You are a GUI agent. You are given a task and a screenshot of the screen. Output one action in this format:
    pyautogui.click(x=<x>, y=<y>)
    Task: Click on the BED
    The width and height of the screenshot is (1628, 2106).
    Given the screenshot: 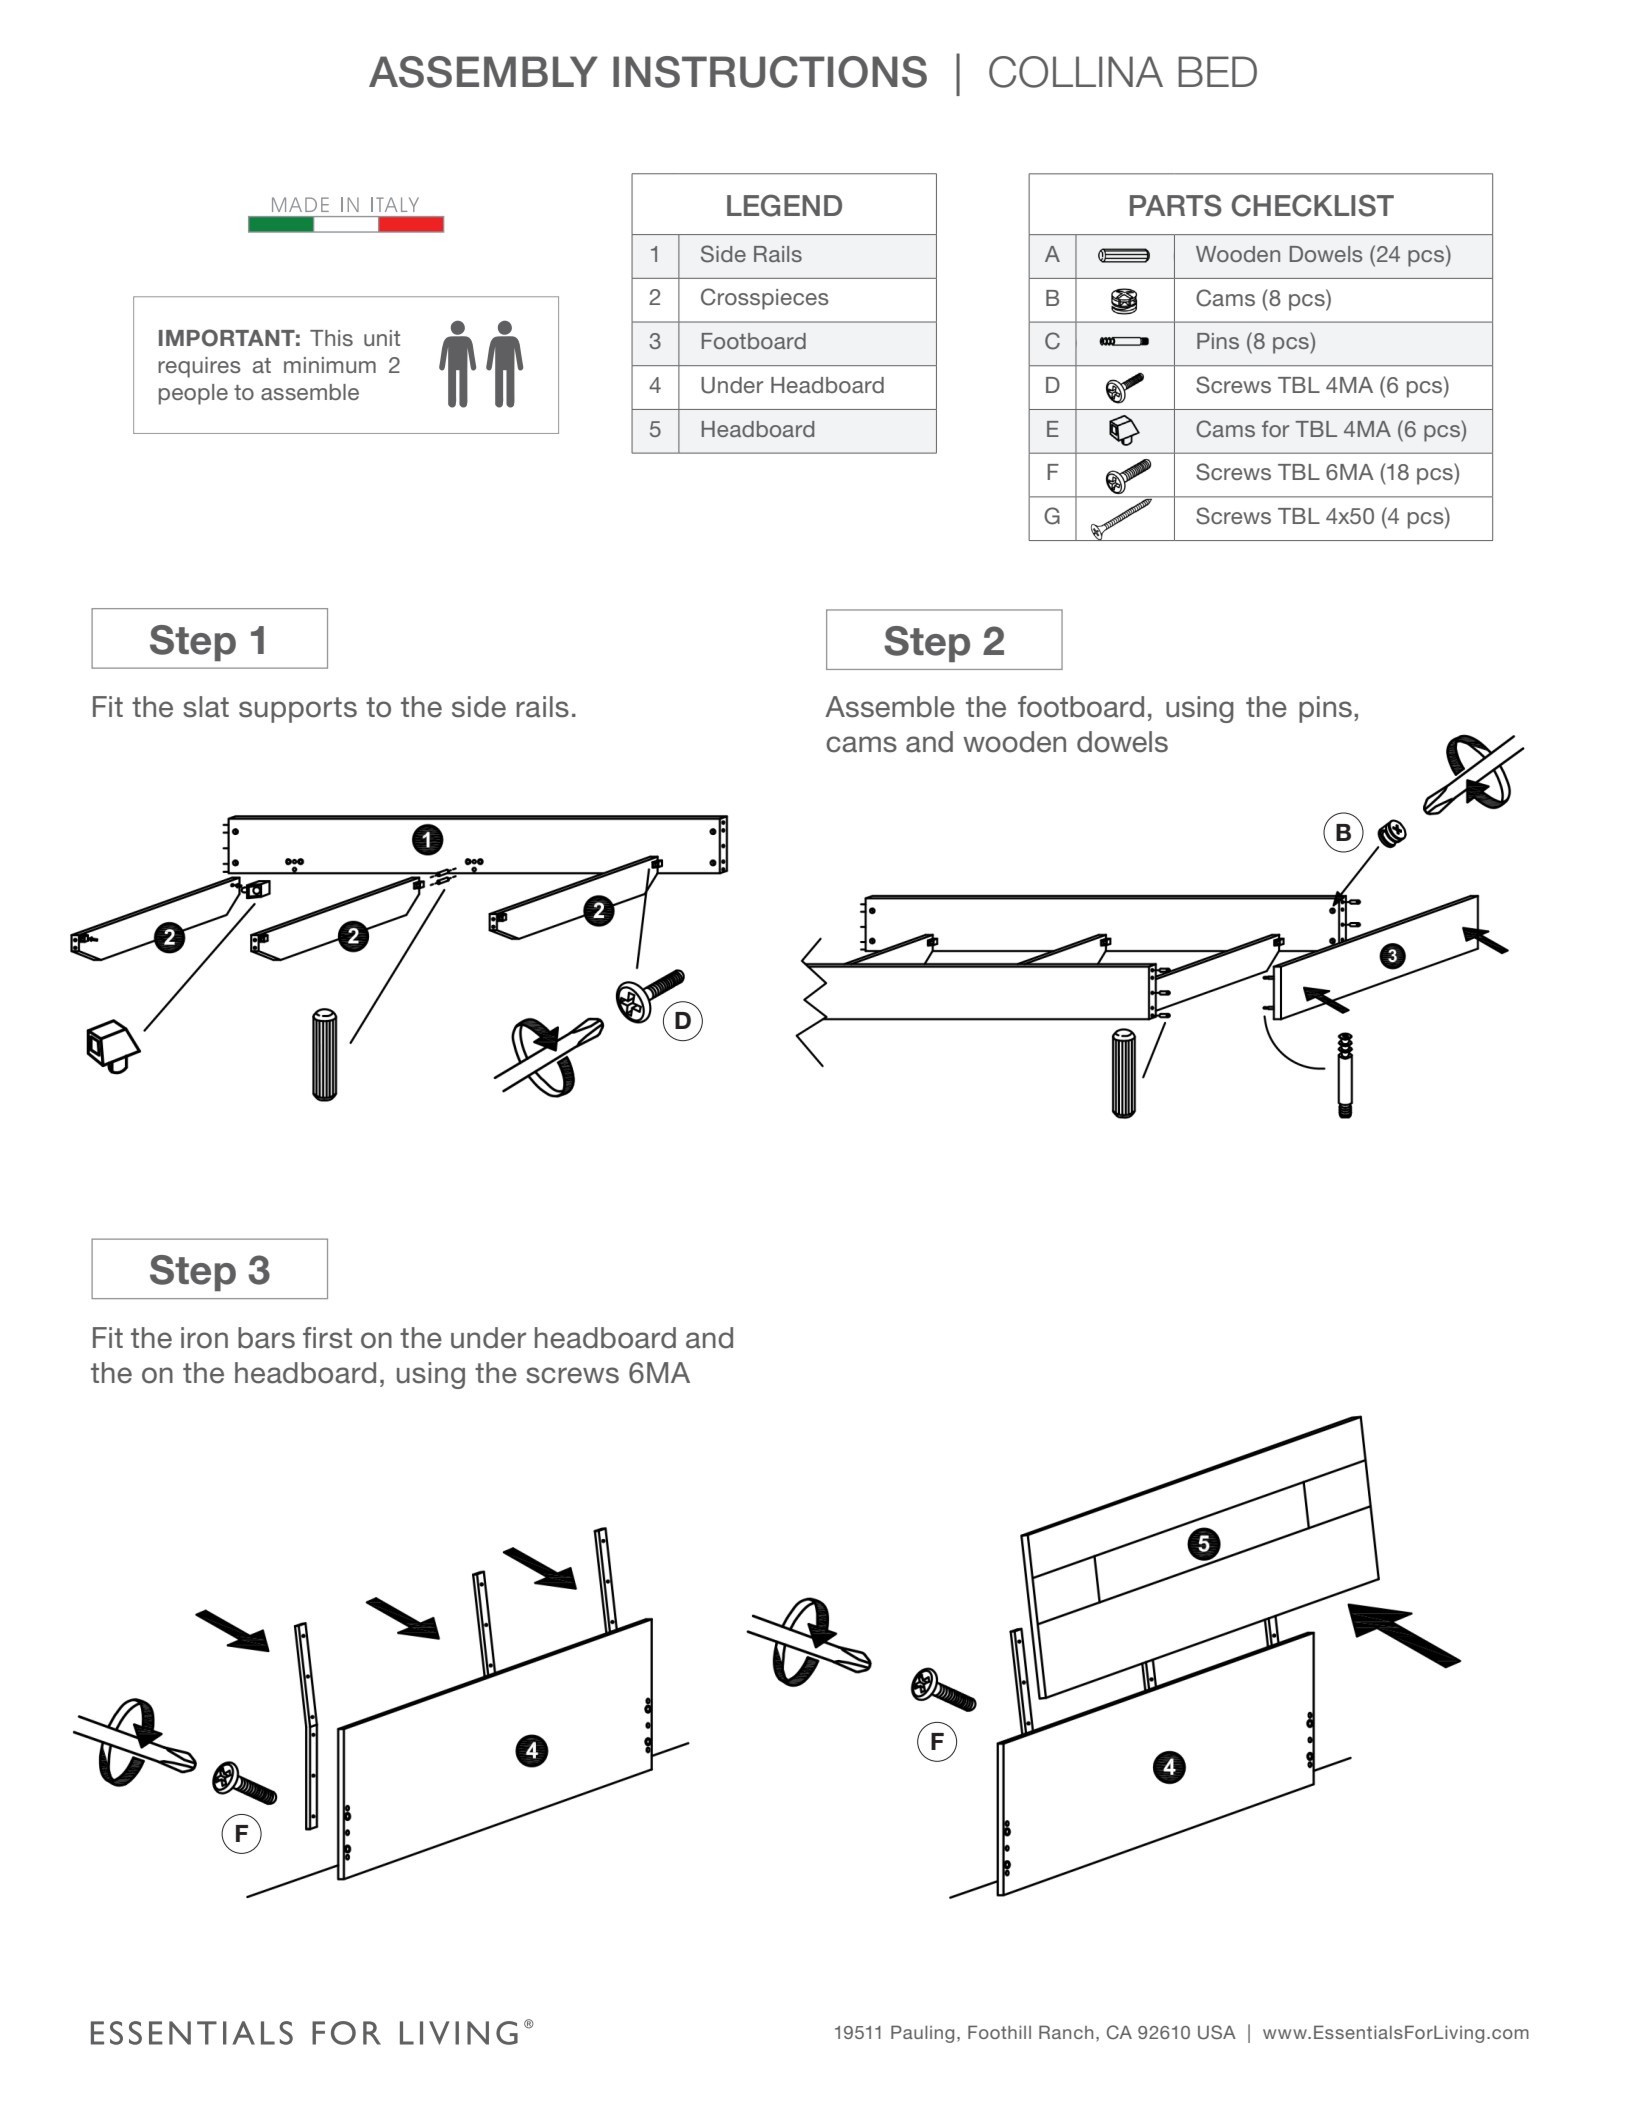 What is the action you would take?
    pyautogui.click(x=1217, y=71)
